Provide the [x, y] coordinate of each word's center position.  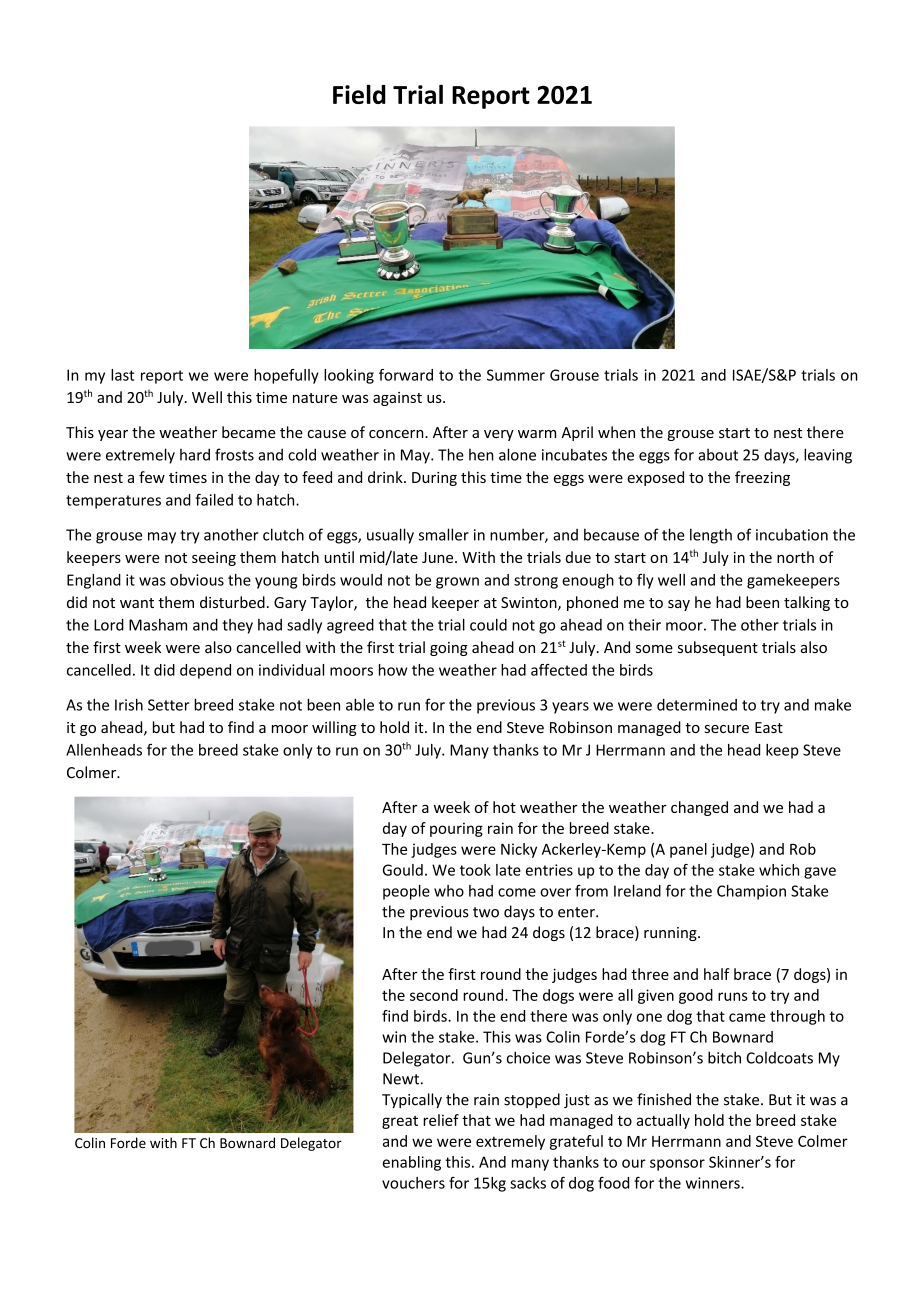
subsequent [718, 648]
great [400, 1122]
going [449, 649]
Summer [516, 375]
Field [359, 94]
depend [205, 671]
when [616, 432]
